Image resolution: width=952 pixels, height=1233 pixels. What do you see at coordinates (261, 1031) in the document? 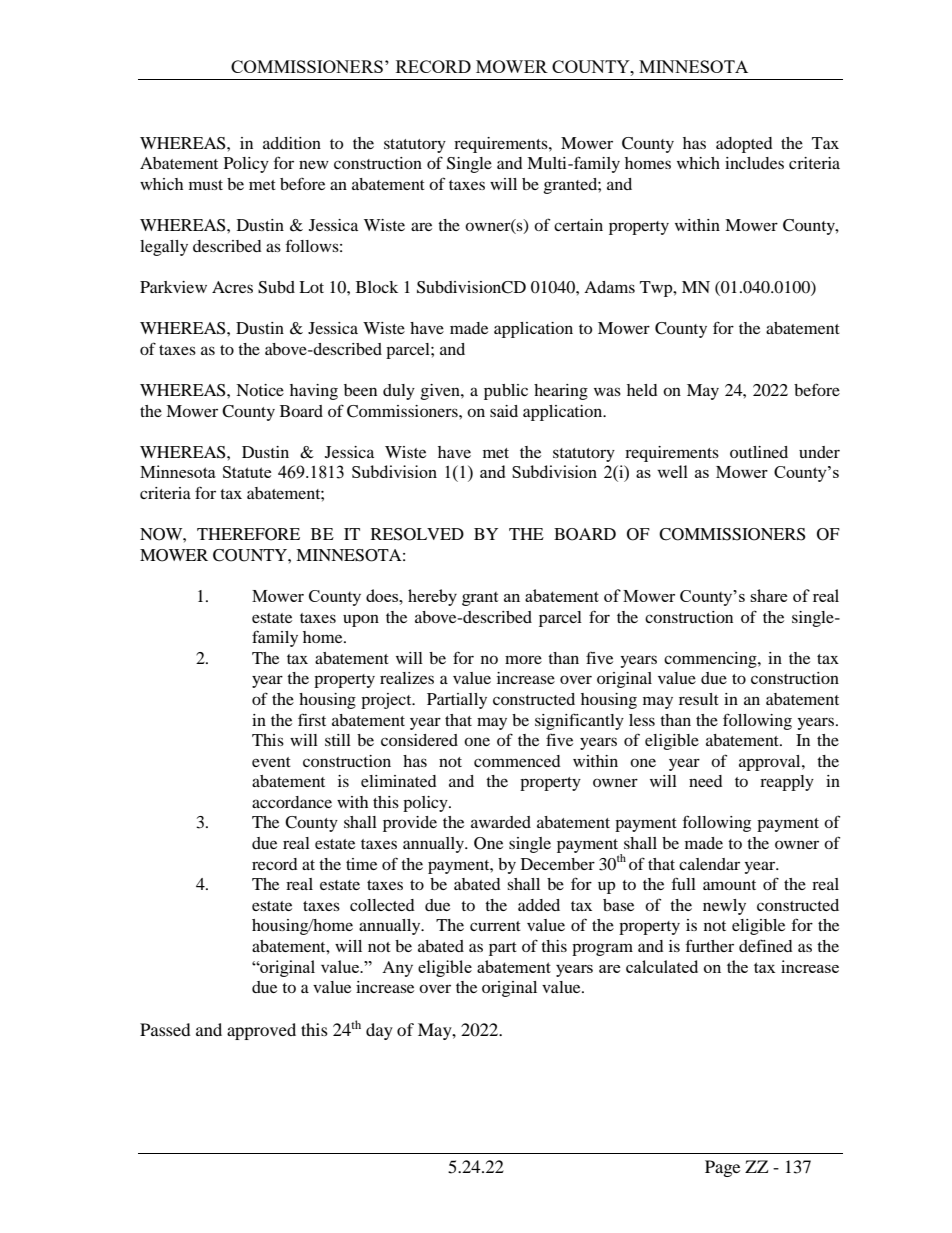
I see `approved` at bounding box center [261, 1031].
